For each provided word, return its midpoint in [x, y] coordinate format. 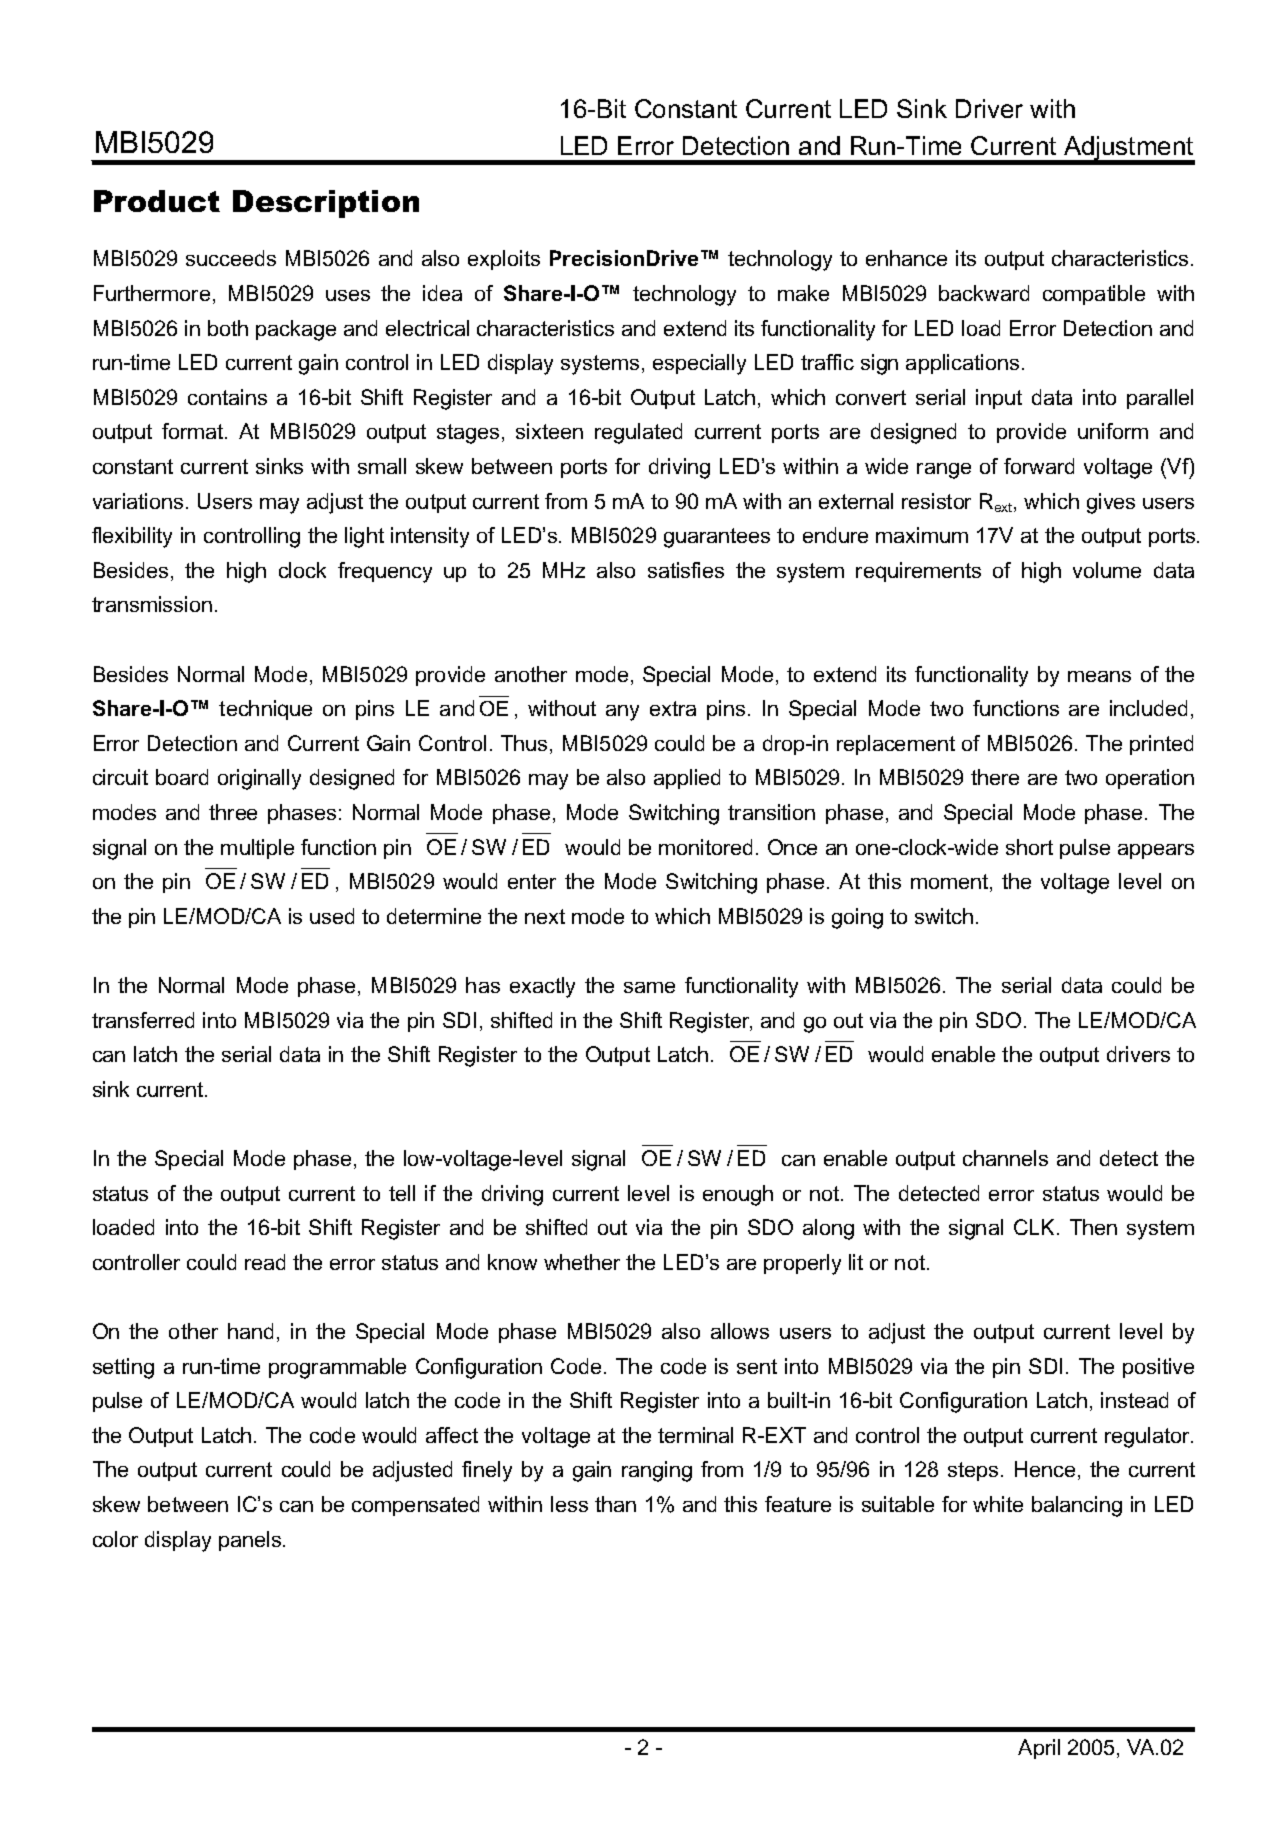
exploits [504, 260]
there [995, 777]
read [265, 1262]
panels [250, 1541]
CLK [1036, 1227]
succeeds [231, 258]
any [622, 713]
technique [265, 710]
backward [984, 293]
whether [582, 1262]
